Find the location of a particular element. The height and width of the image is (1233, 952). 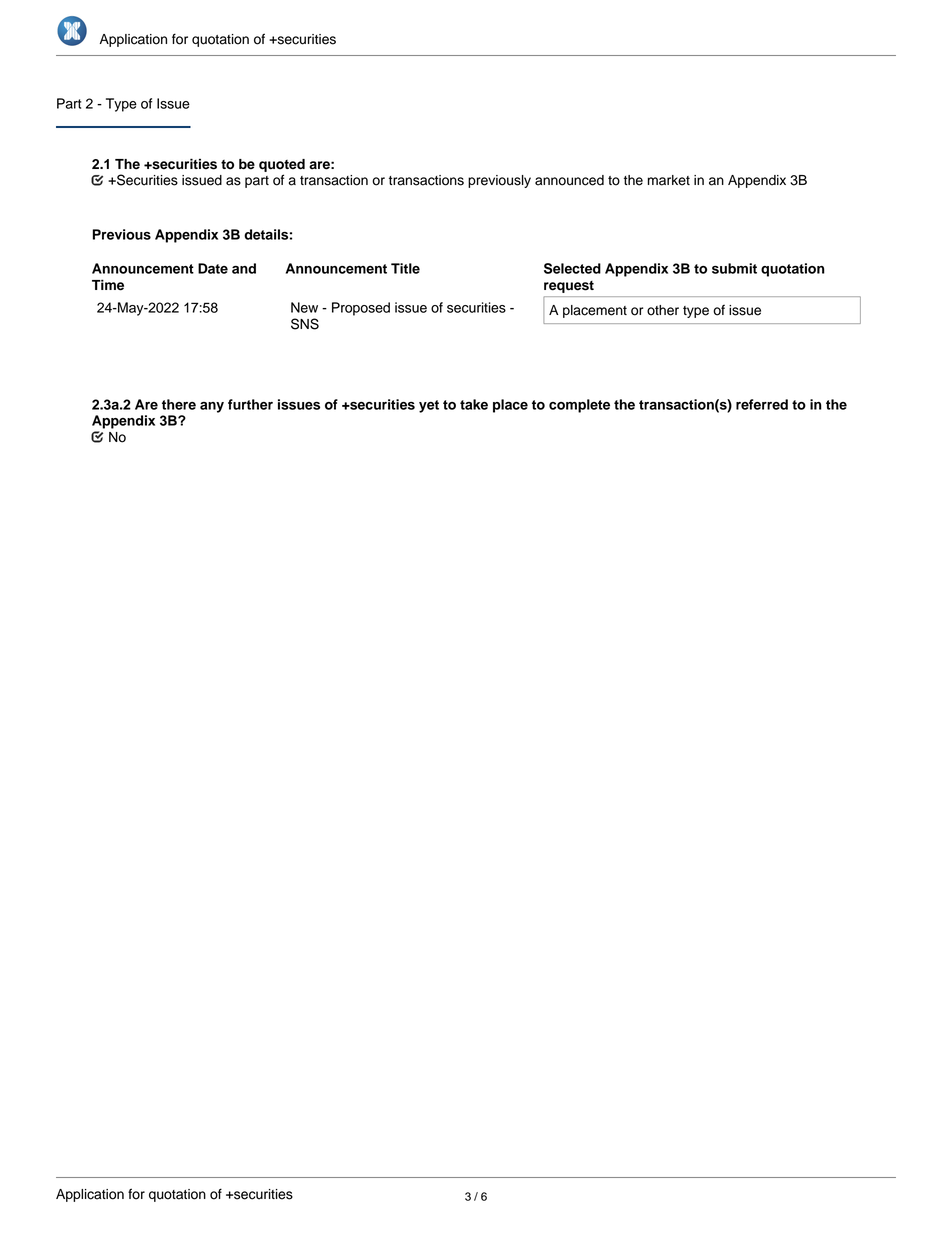

other is located at coordinates (663, 310).
